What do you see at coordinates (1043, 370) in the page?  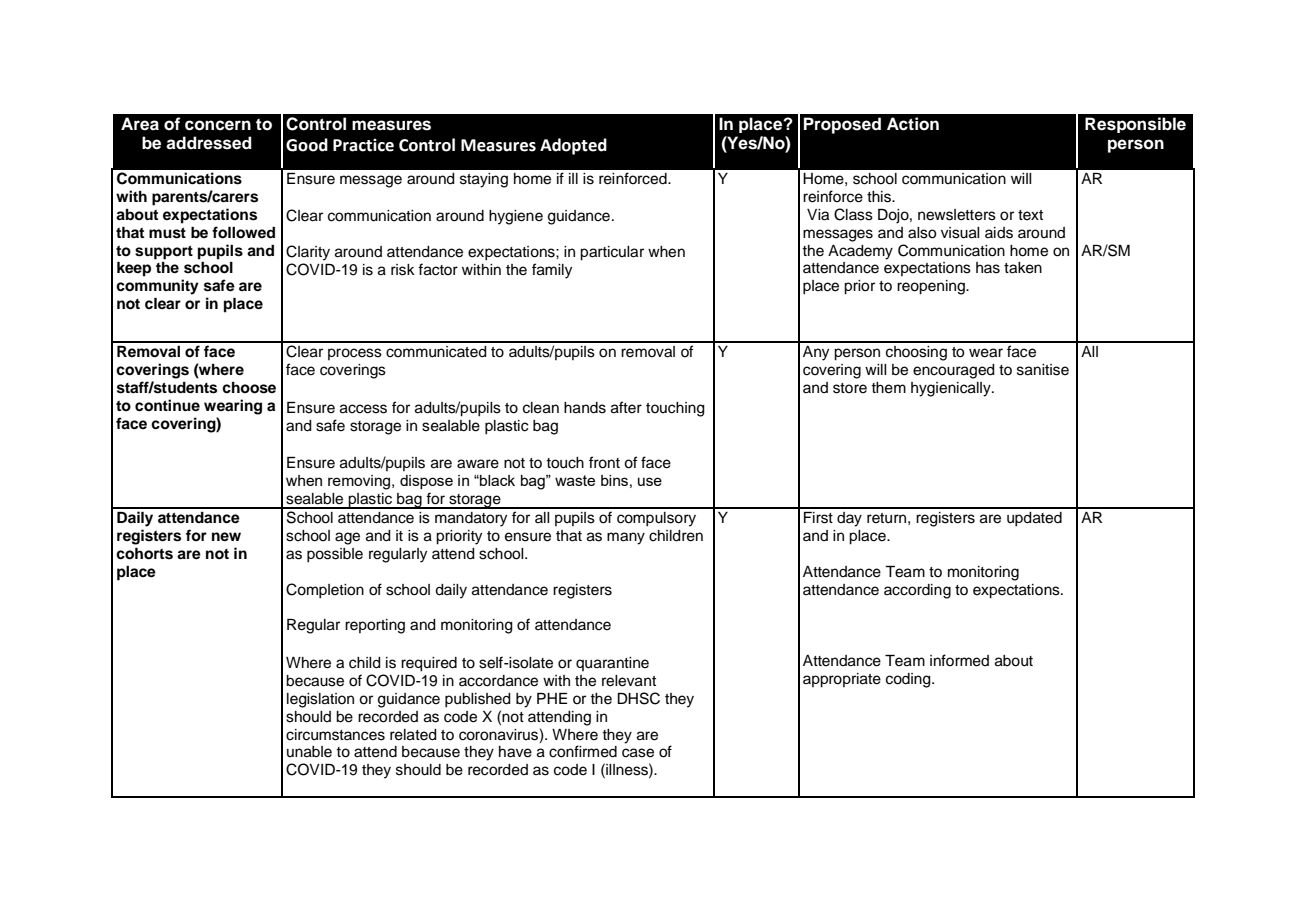 I see `sanitise` at bounding box center [1043, 370].
